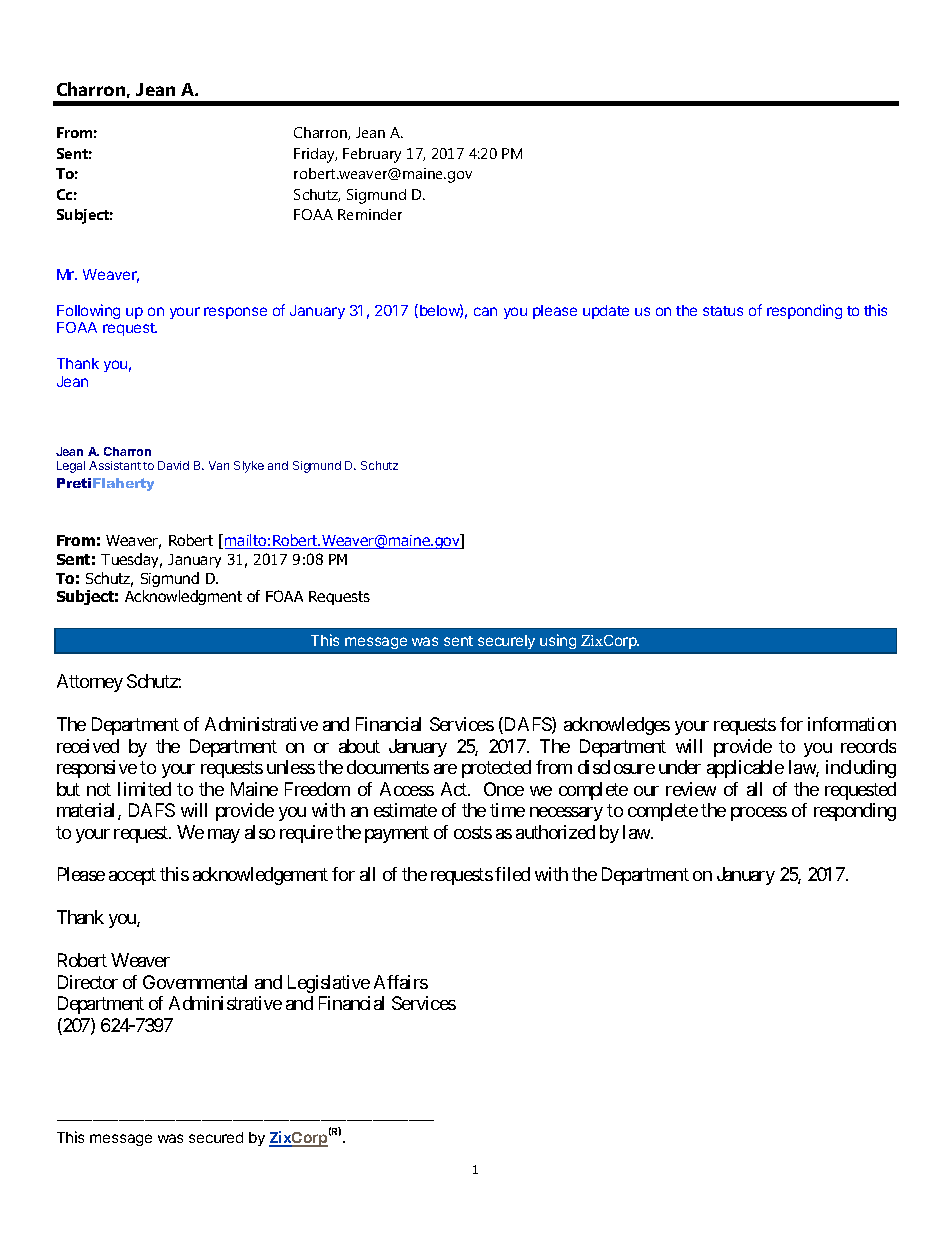 The image size is (952, 1233). What do you see at coordinates (512, 874) in the screenshot?
I see `filed` at bounding box center [512, 874].
